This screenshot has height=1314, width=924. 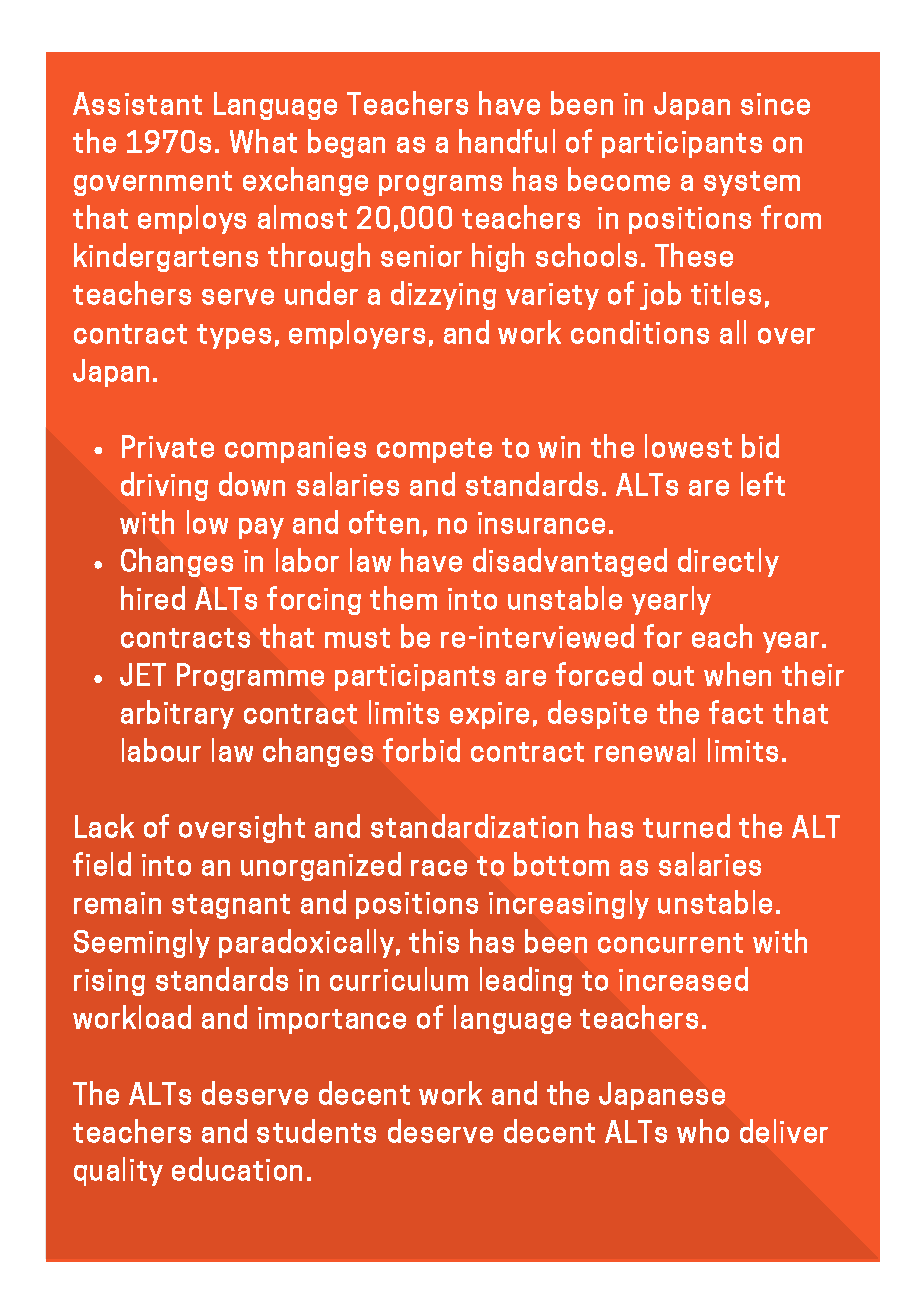 I want to click on Assistant, so click(x=137, y=103).
